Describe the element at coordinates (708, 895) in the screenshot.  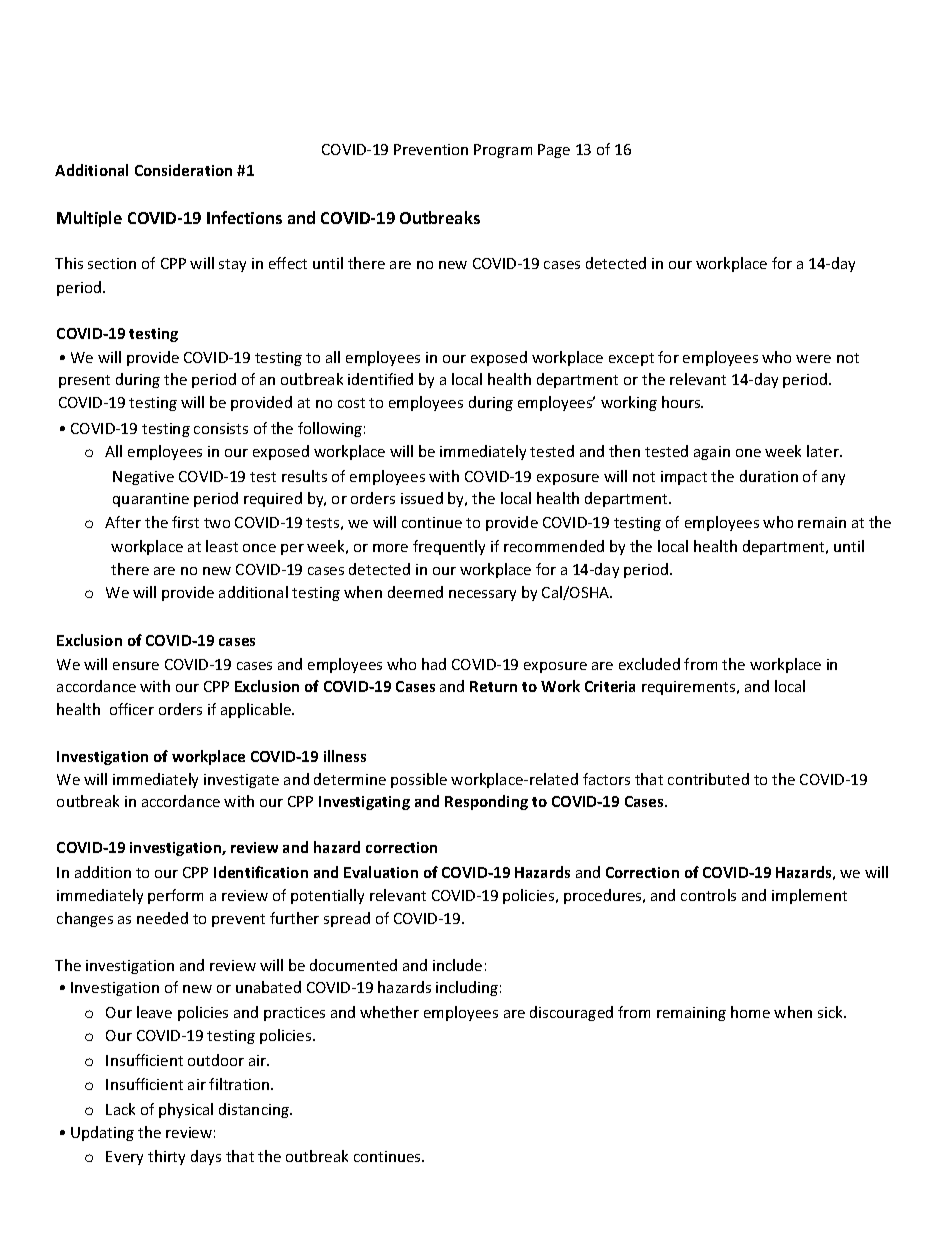
I see `controls` at that location.
